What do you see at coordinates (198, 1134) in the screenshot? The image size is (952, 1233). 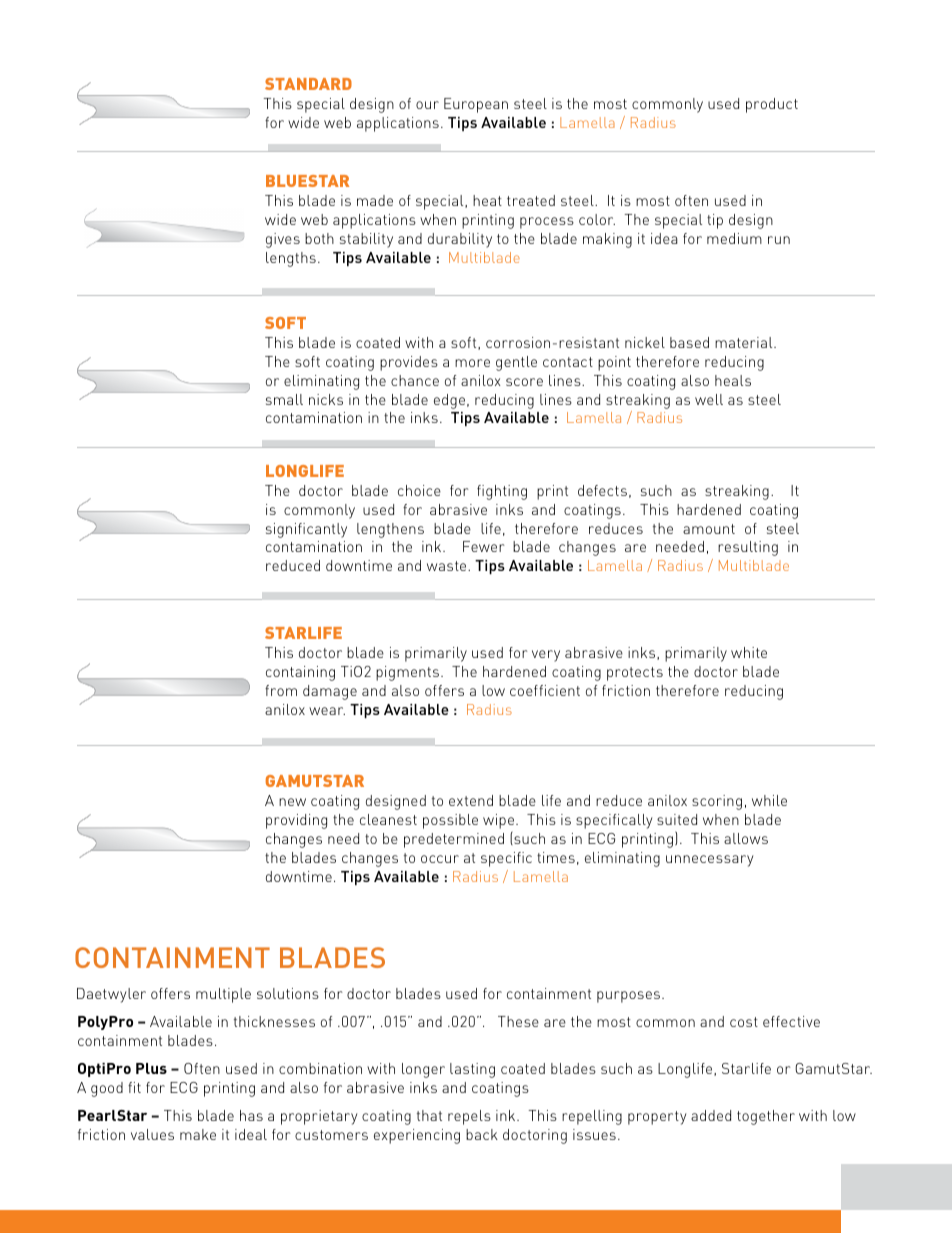 I see `make` at bounding box center [198, 1134].
